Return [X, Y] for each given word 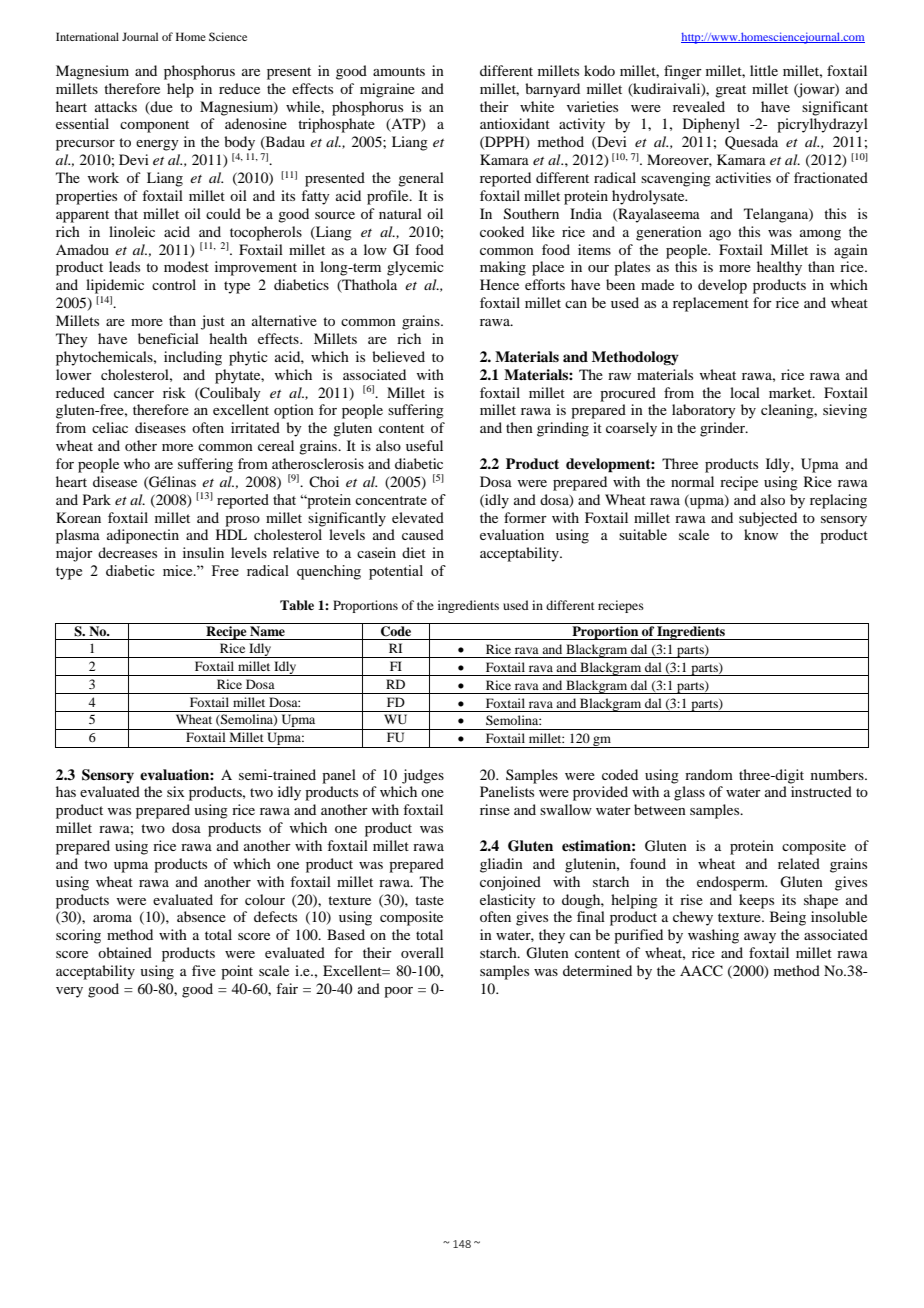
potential [396, 572]
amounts [399, 71]
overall [422, 952]
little [764, 70]
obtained [125, 952]
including [193, 358]
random [709, 774]
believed [398, 356]
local [745, 392]
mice [179, 570]
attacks [116, 106]
